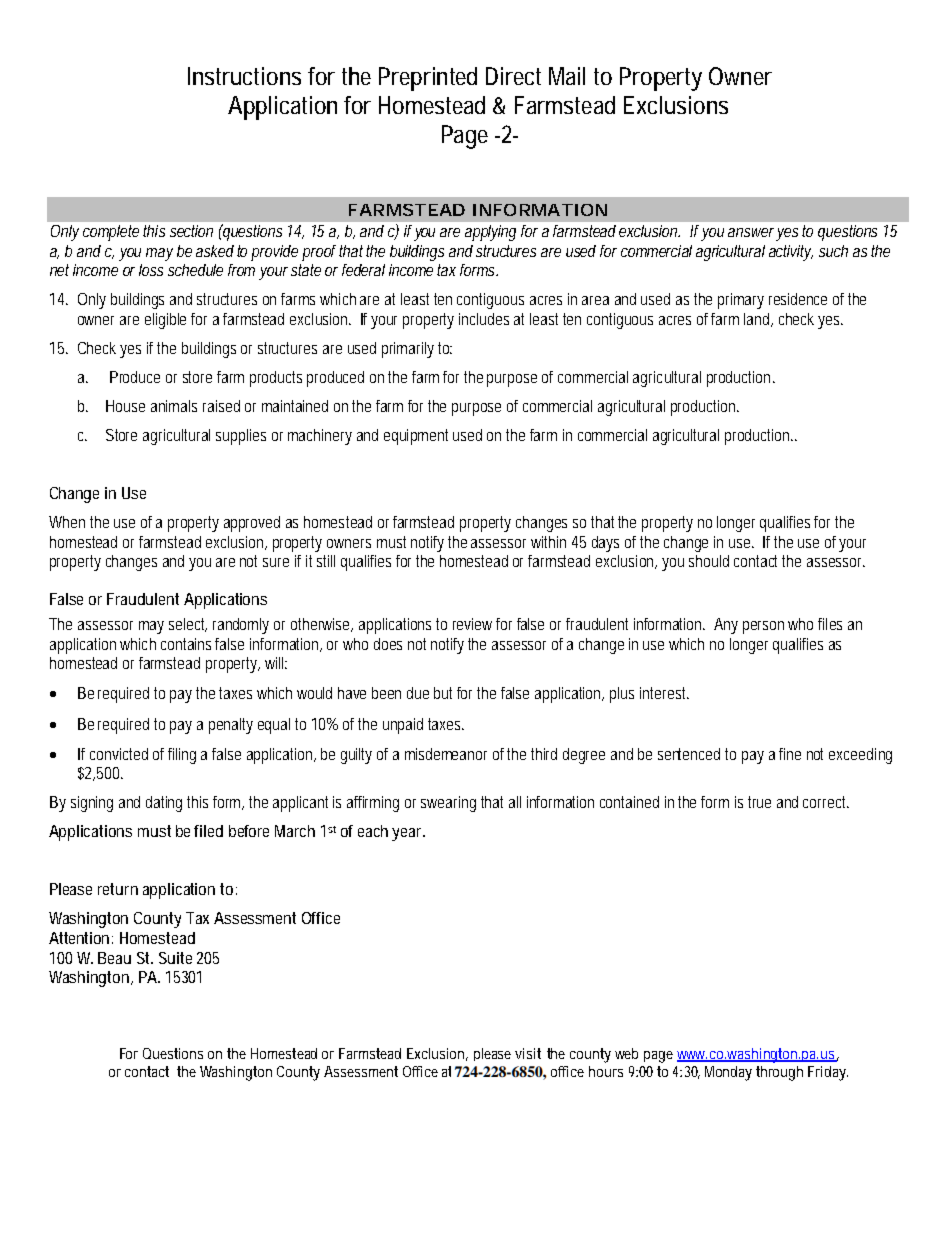 The height and width of the page is (1233, 952). I want to click on eligible, so click(165, 321).
